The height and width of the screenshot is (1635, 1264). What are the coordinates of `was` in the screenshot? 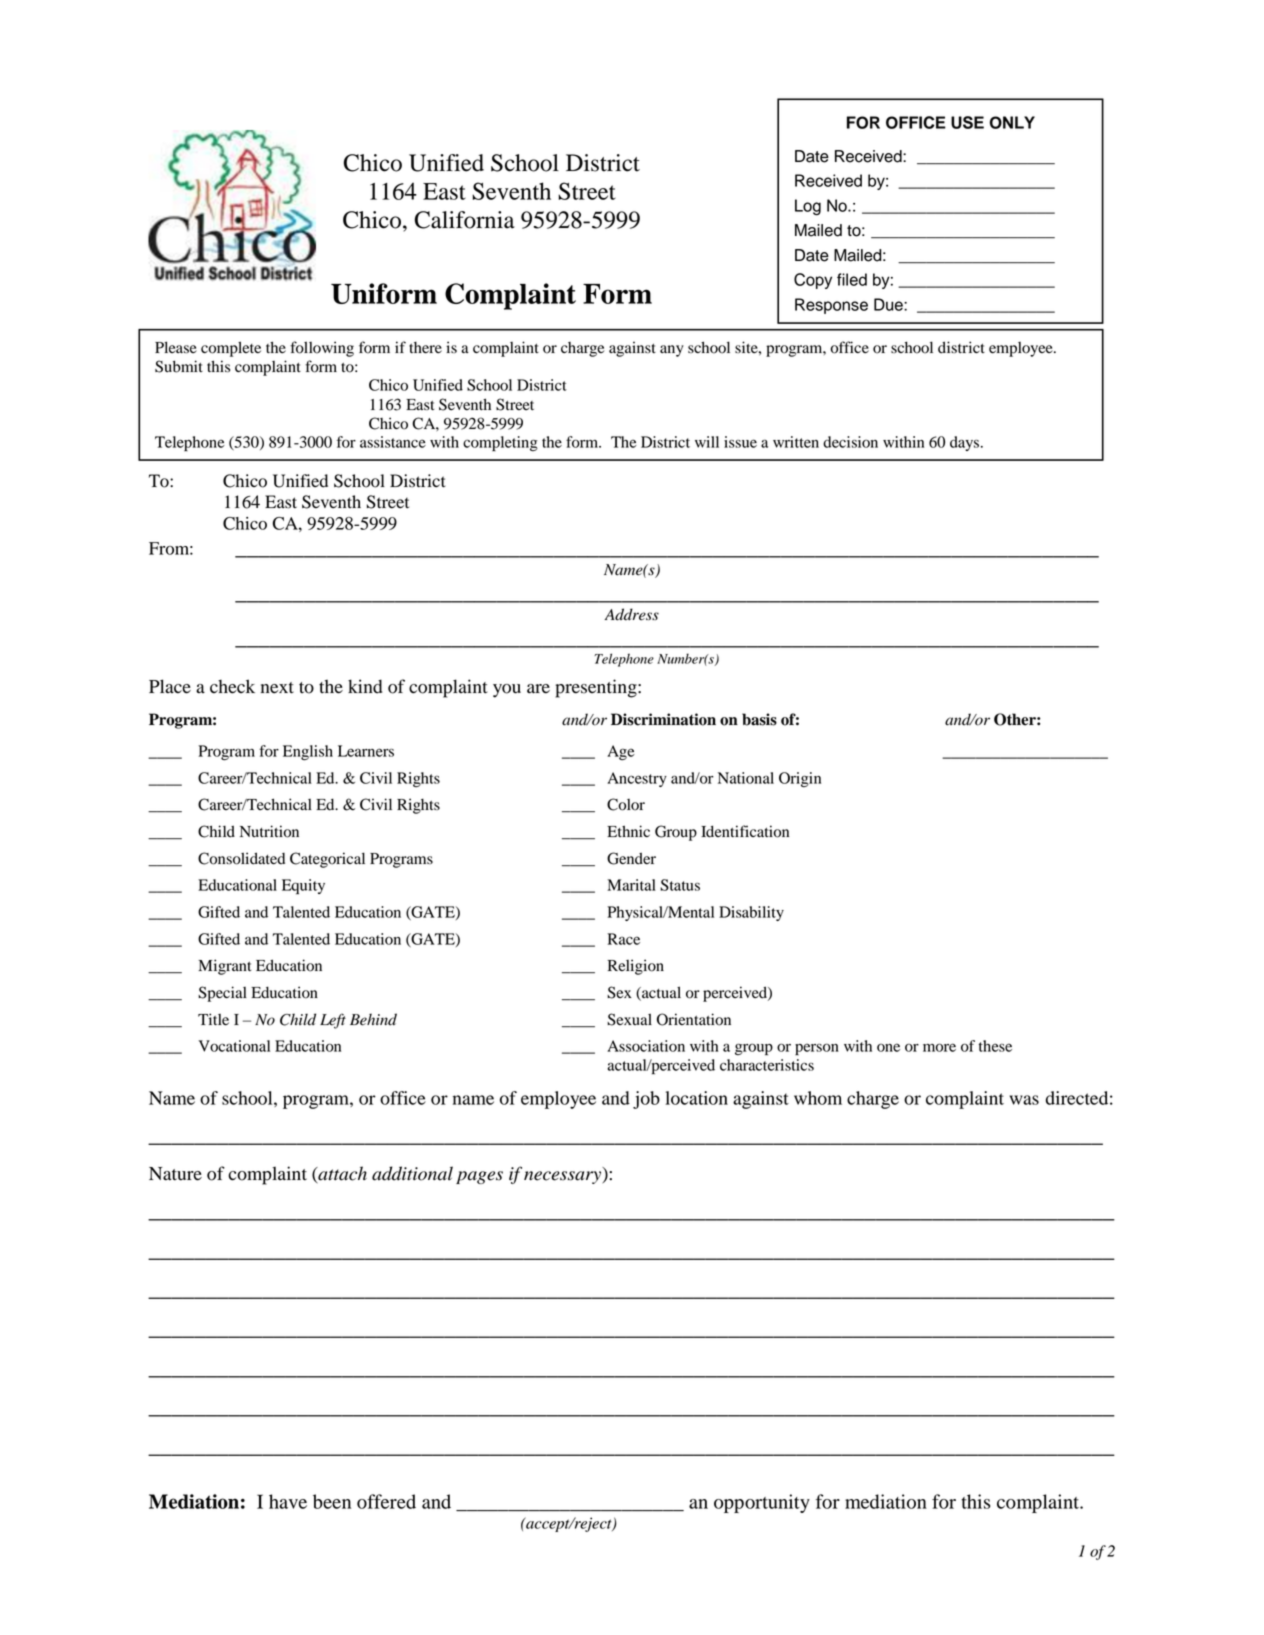 It's located at (1024, 1100).
